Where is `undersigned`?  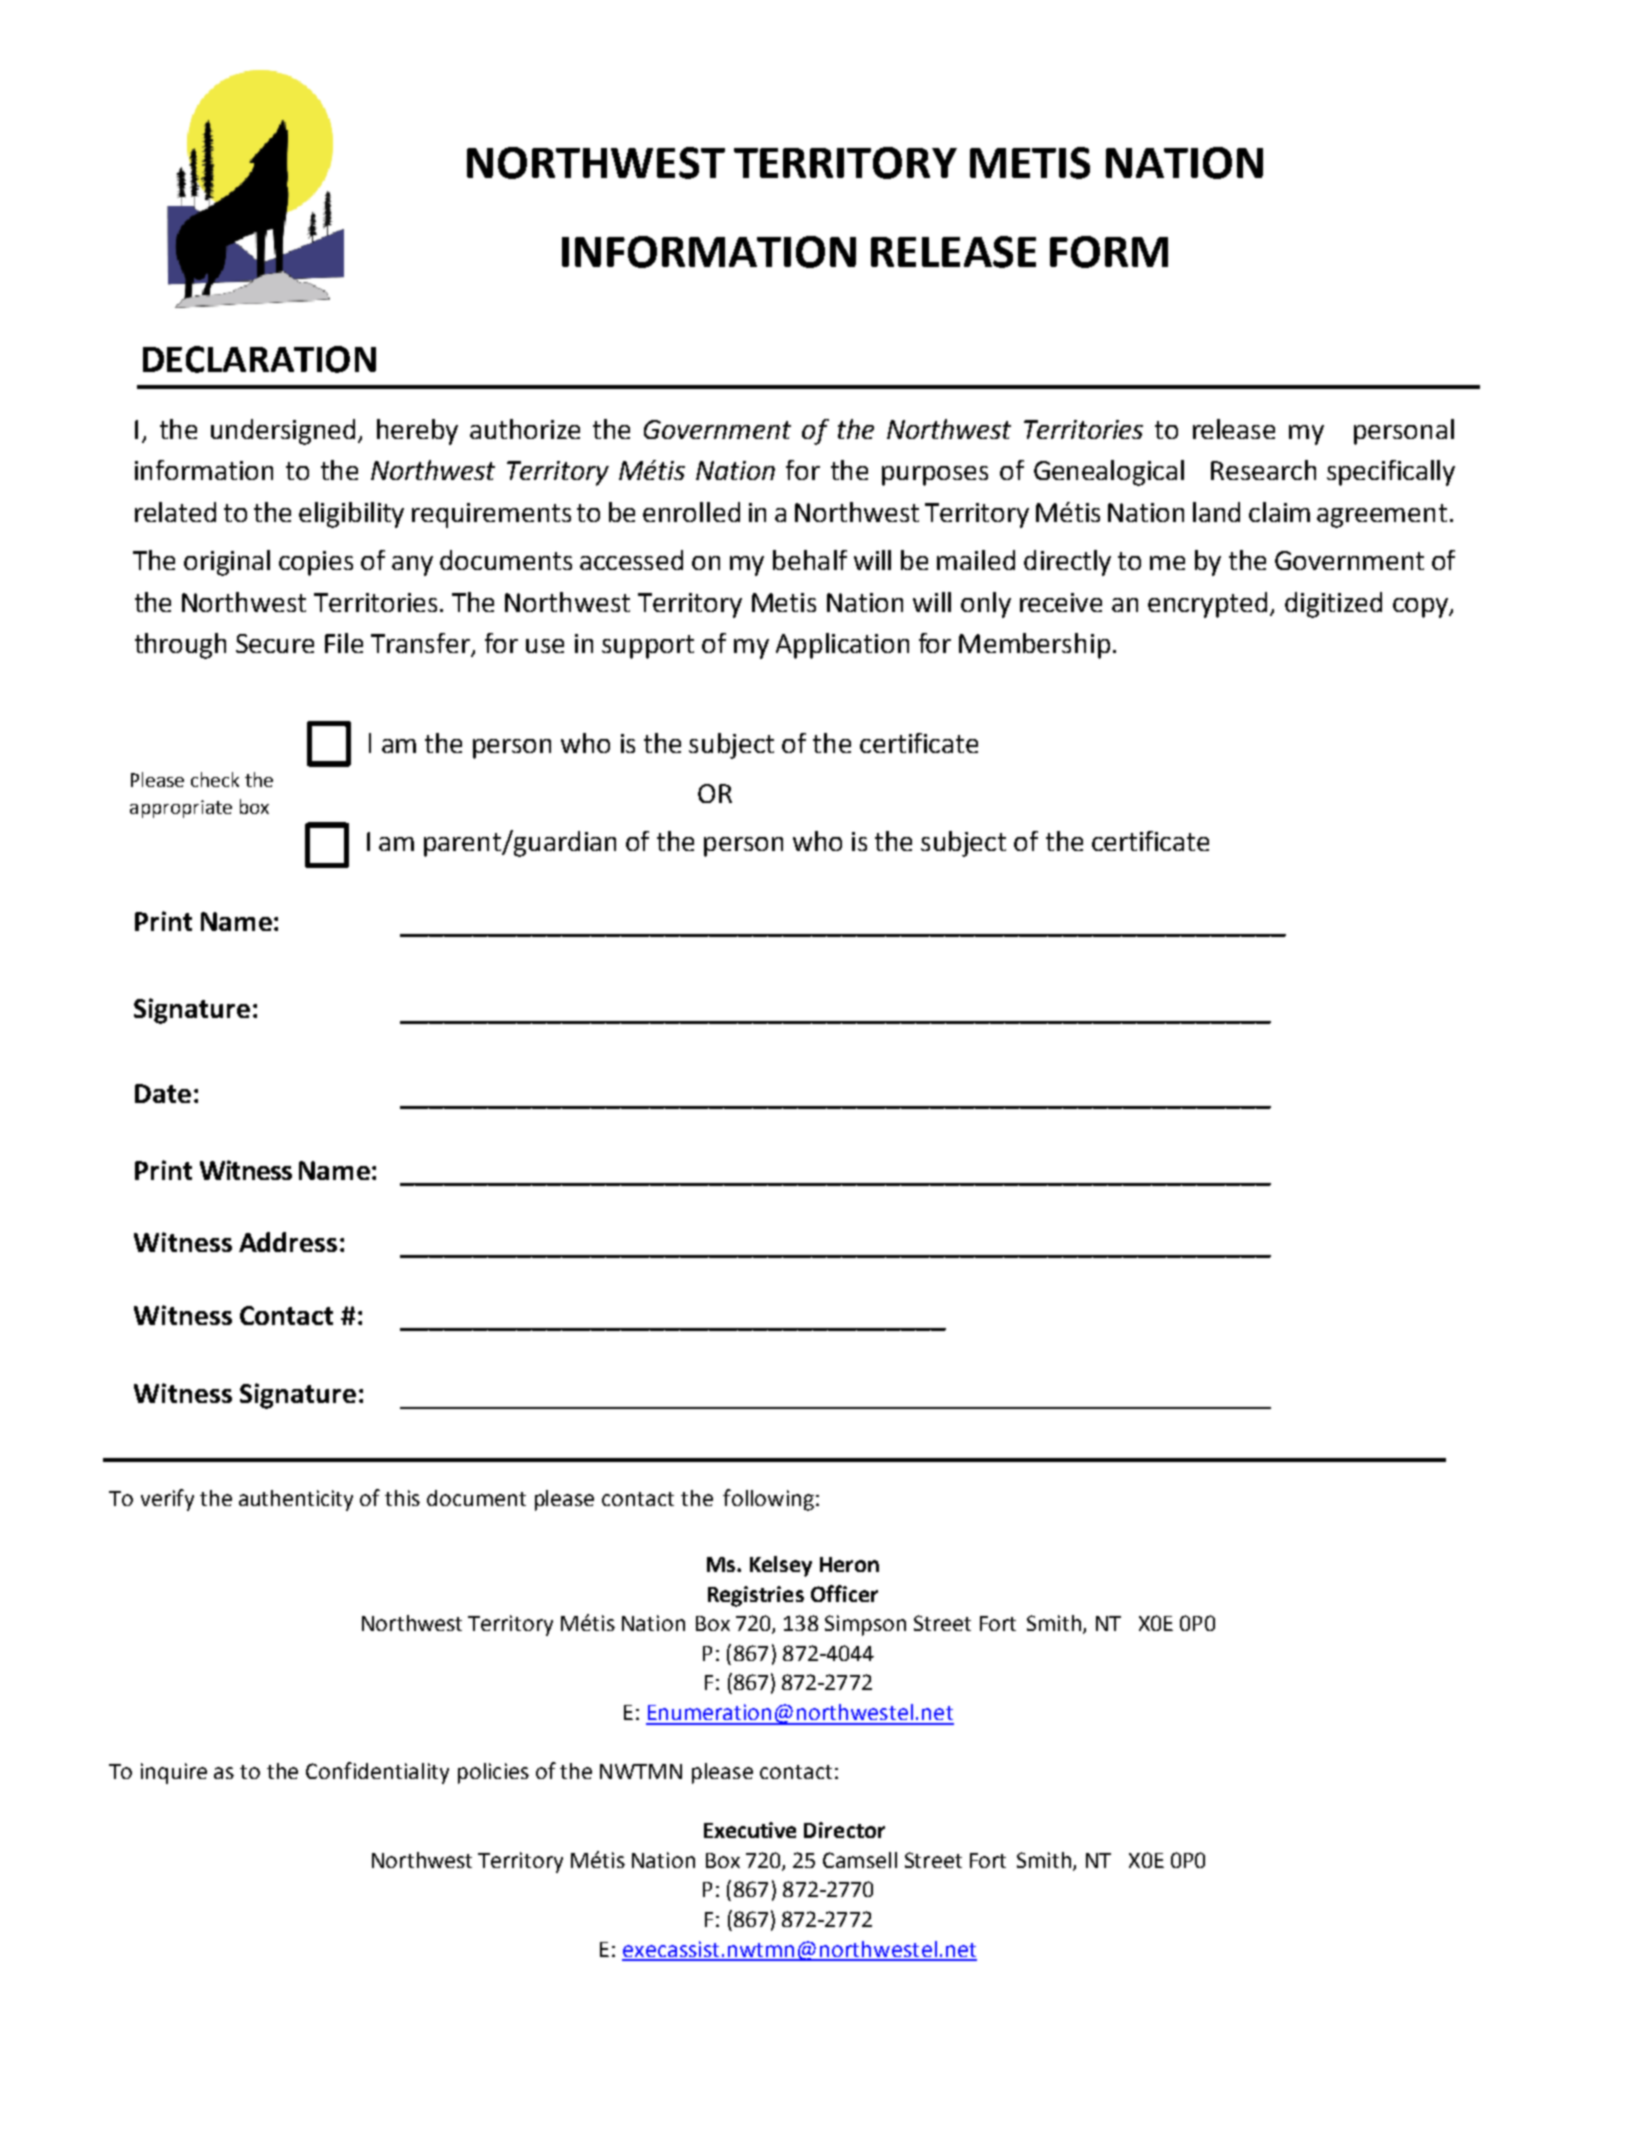 undersigned is located at coordinates (283, 432).
